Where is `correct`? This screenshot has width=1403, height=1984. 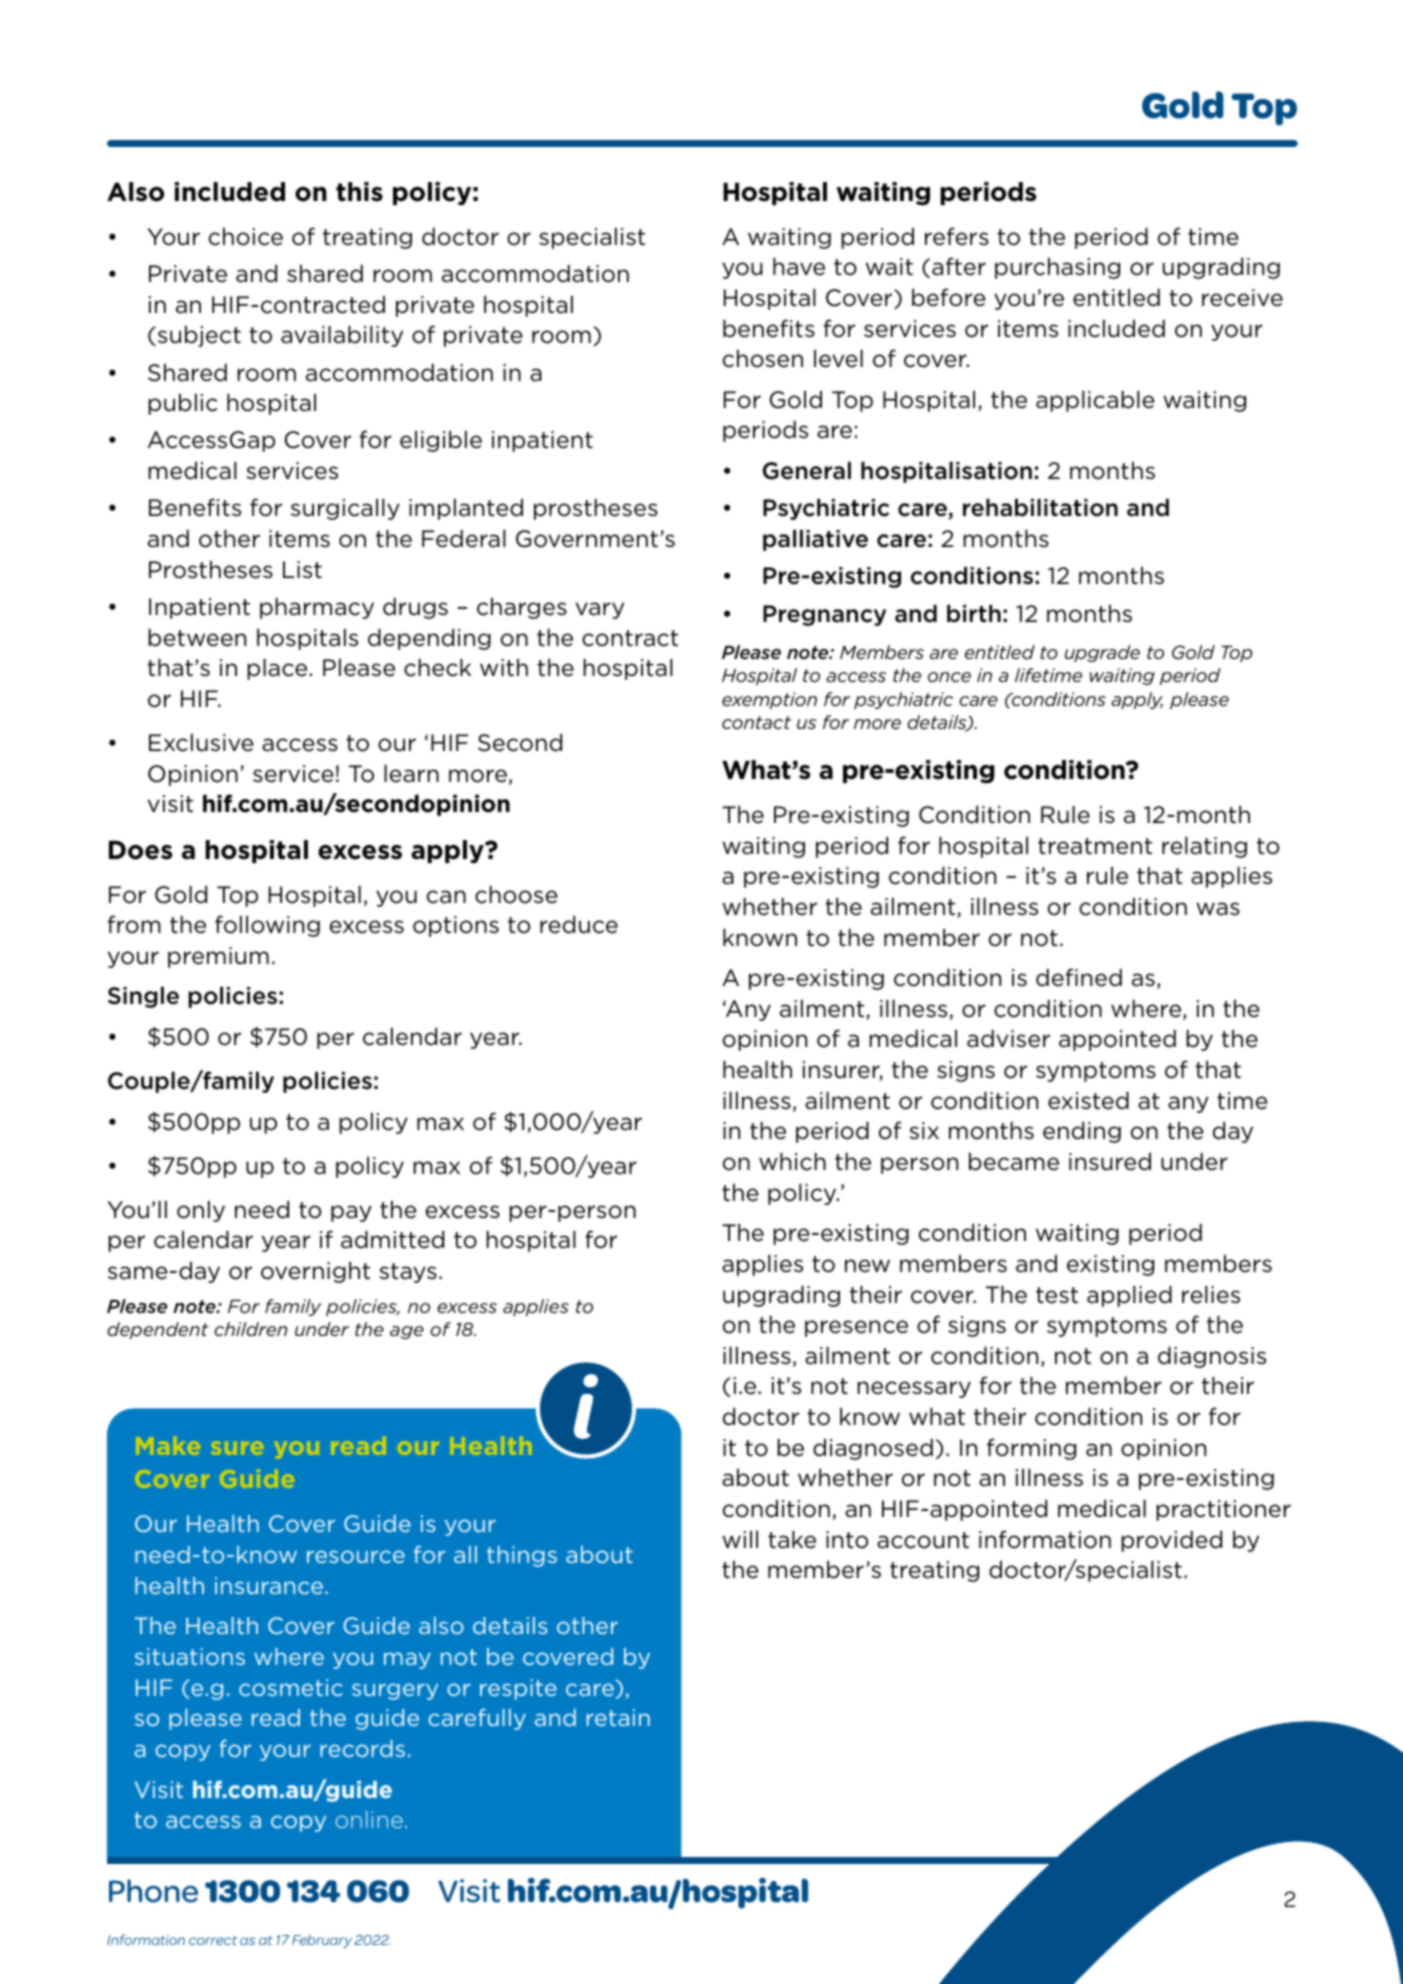
correct is located at coordinates (213, 1940).
